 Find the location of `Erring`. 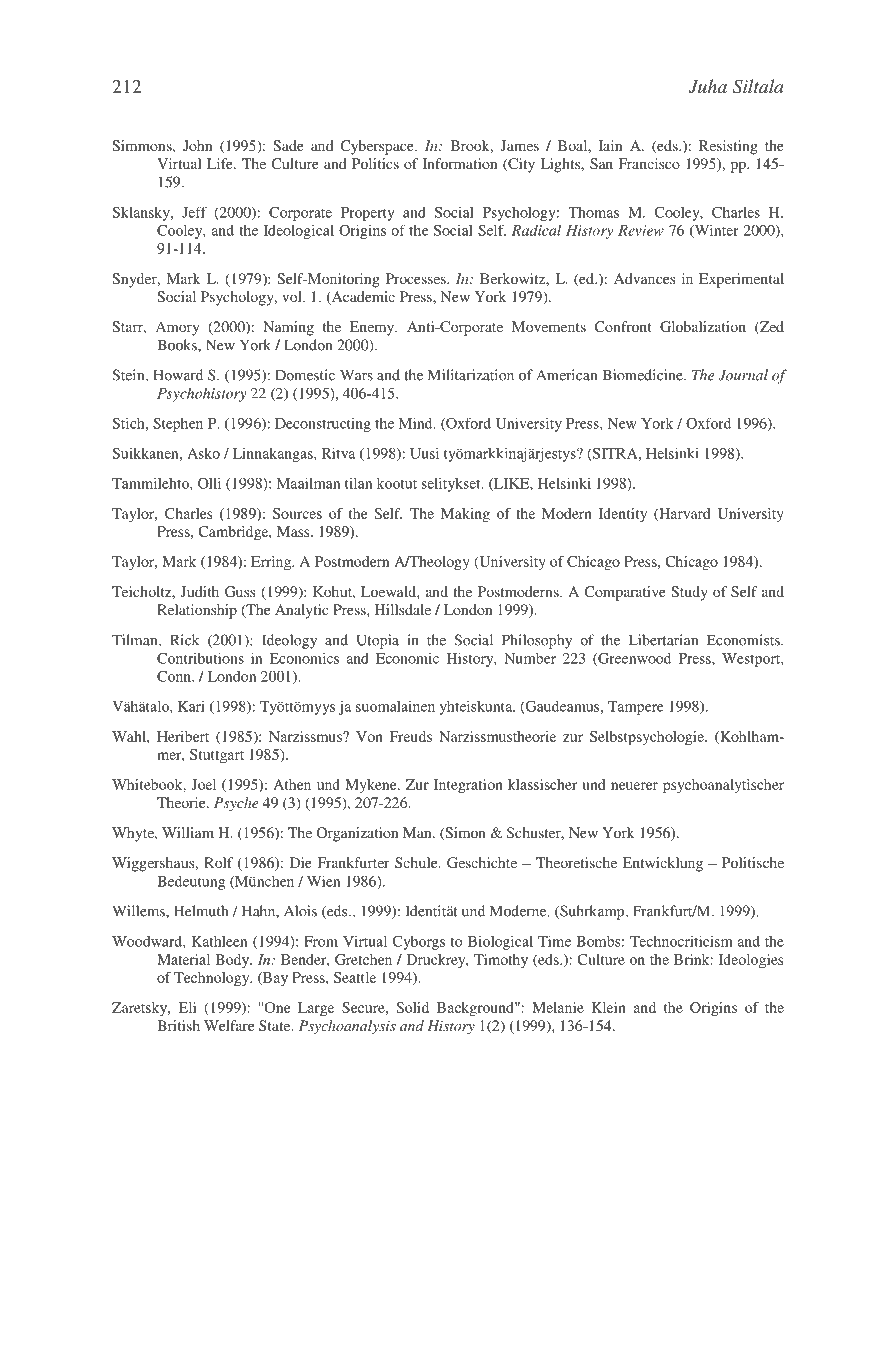

Erring is located at coordinates (272, 563).
